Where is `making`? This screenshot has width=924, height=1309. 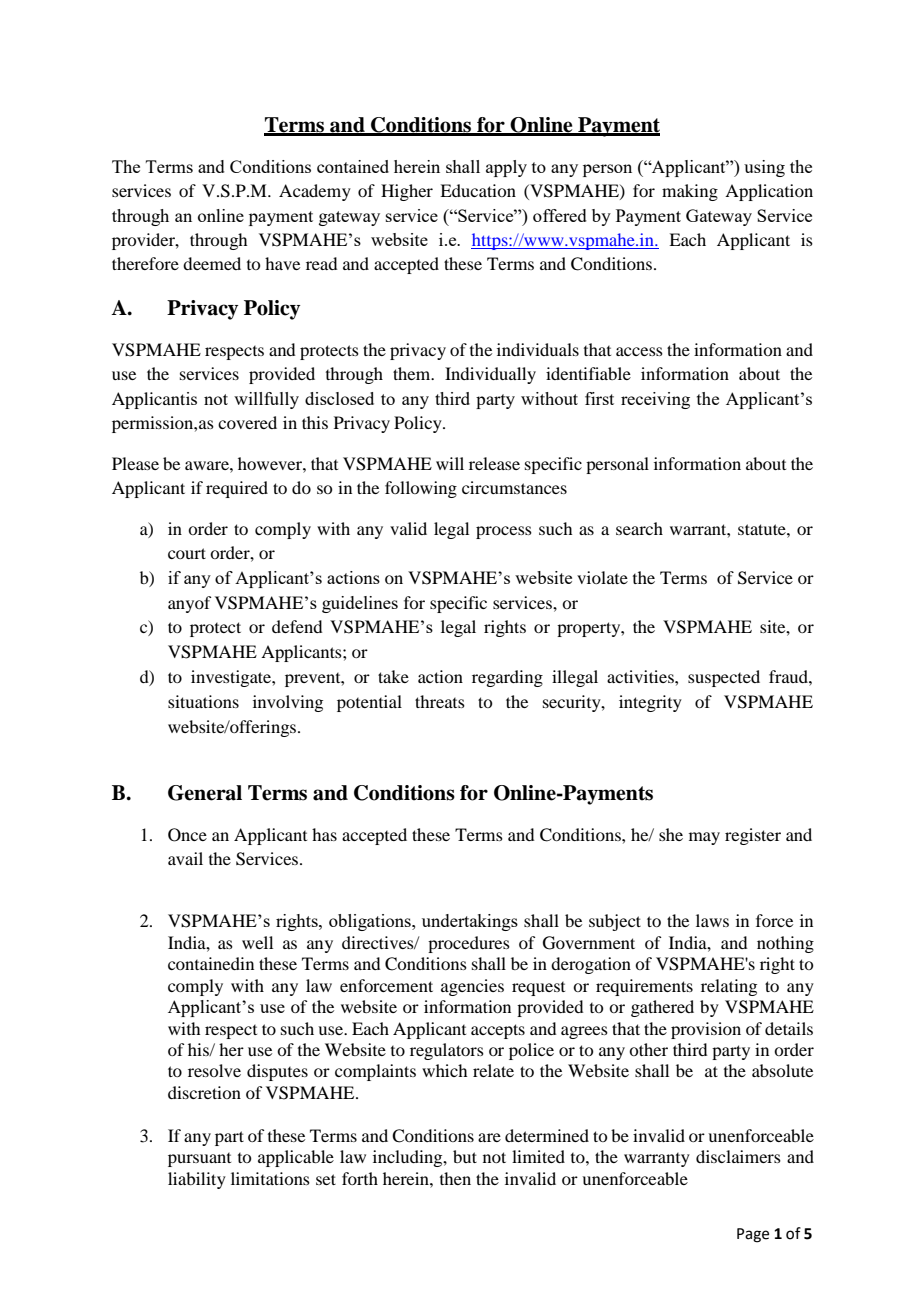
making is located at coordinates (690, 192).
